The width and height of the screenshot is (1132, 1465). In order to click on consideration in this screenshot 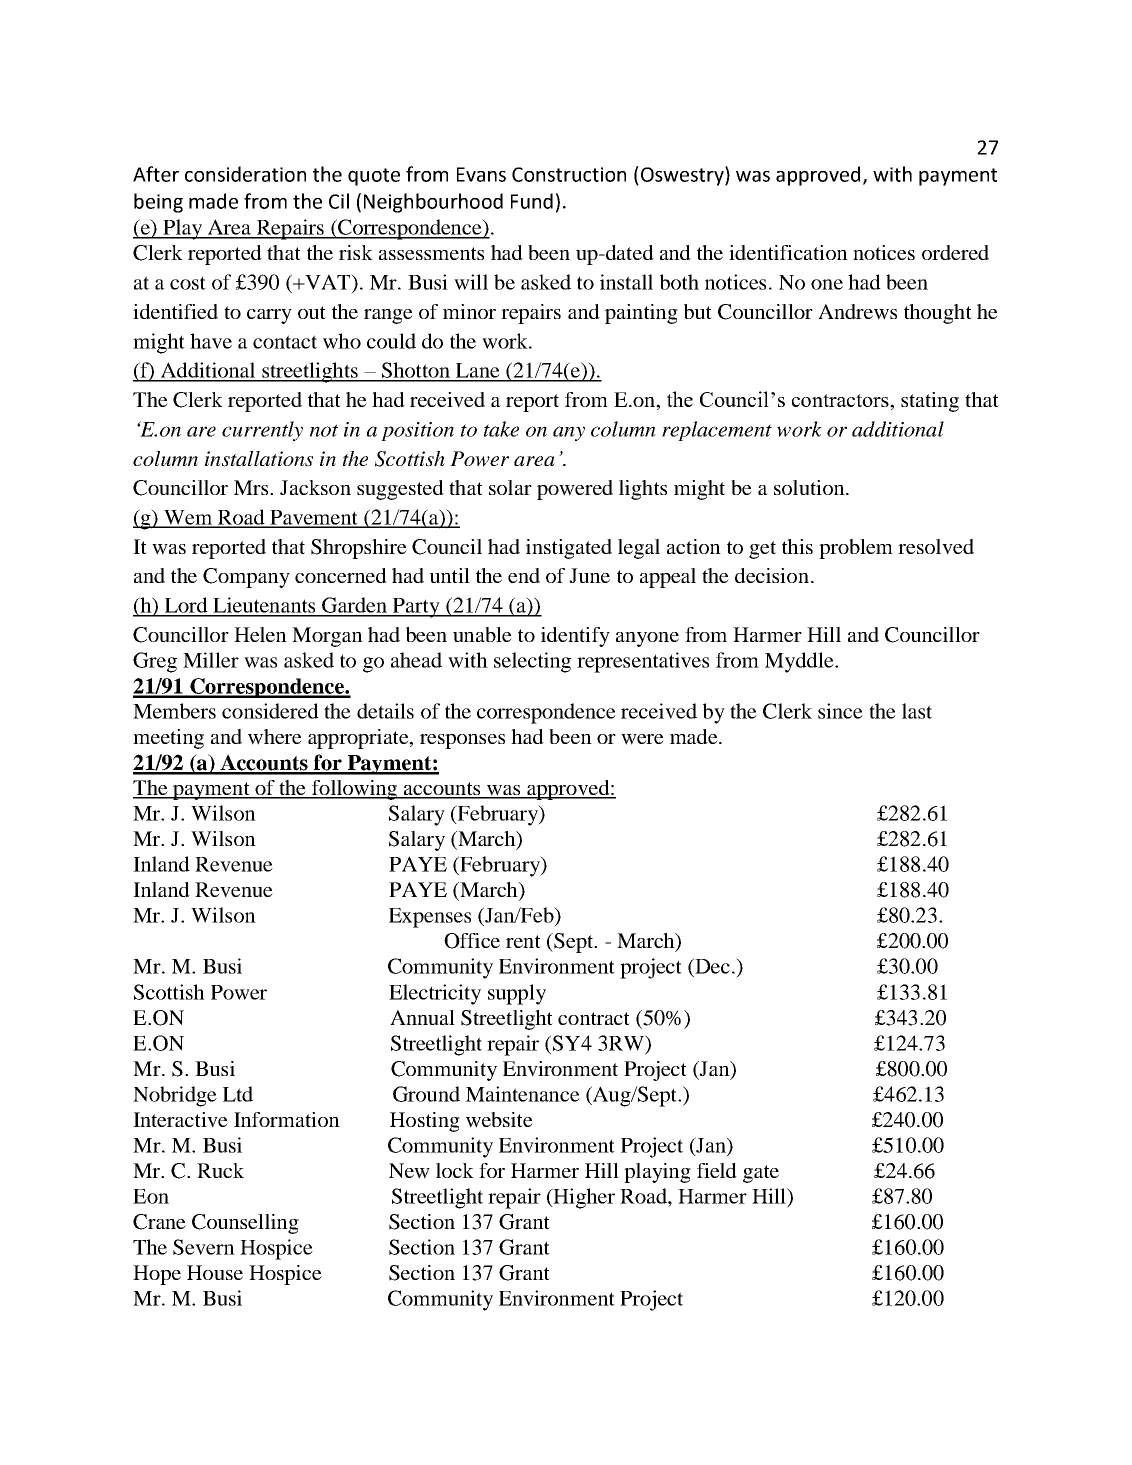, I will do `click(245, 174)`.
